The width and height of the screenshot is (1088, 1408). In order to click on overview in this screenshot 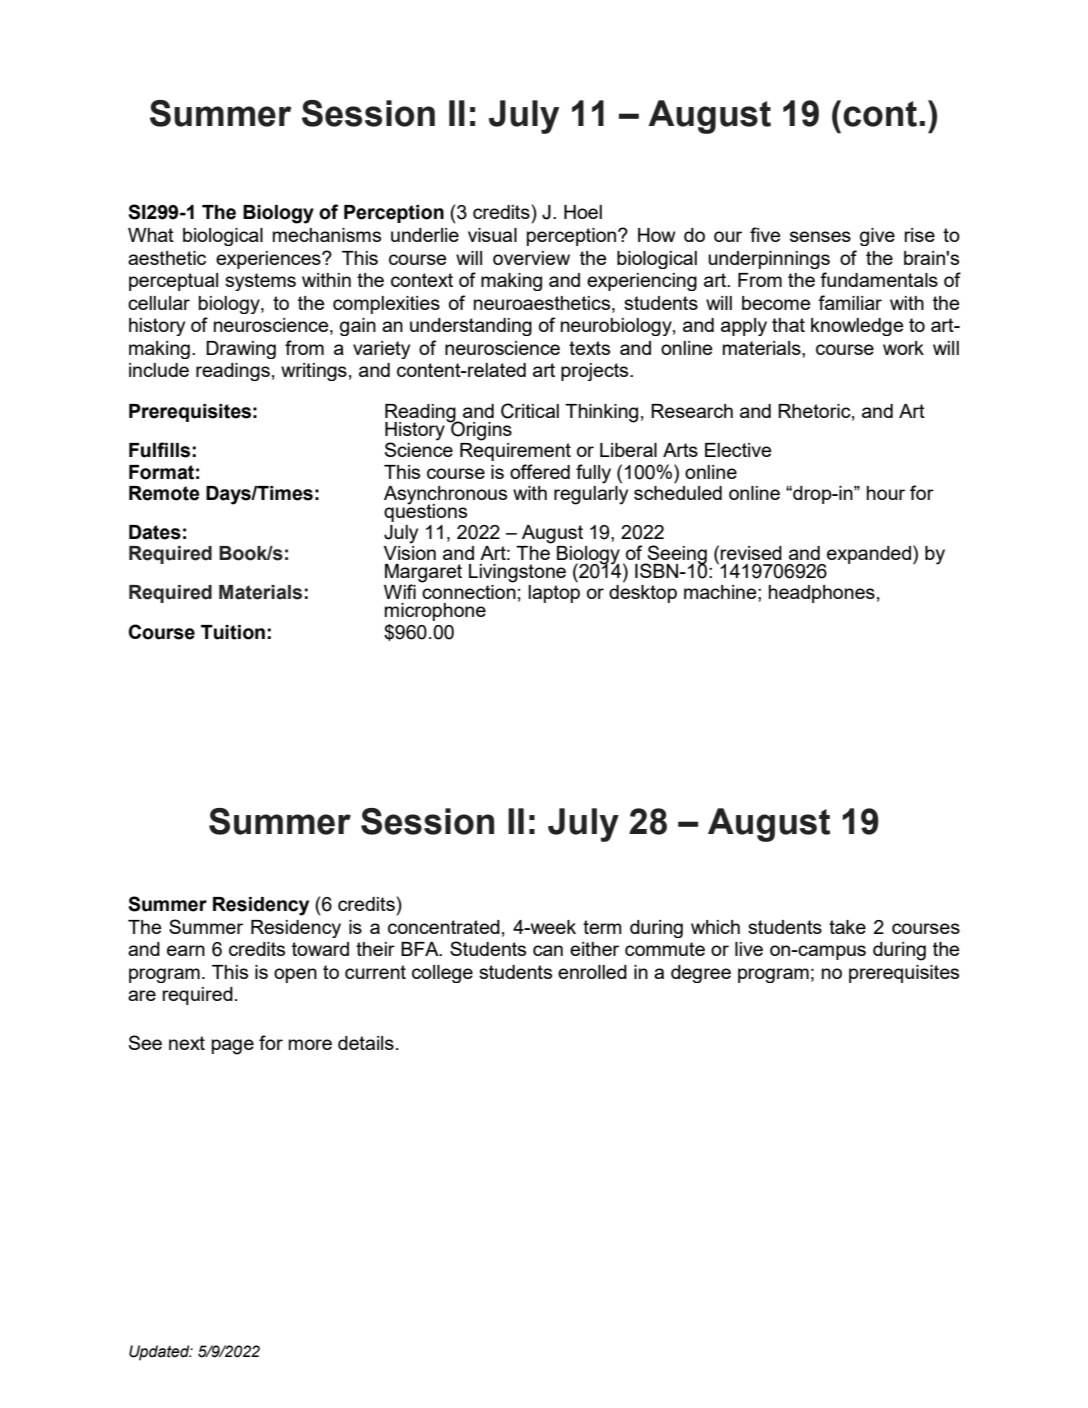, I will do `click(531, 258)`.
